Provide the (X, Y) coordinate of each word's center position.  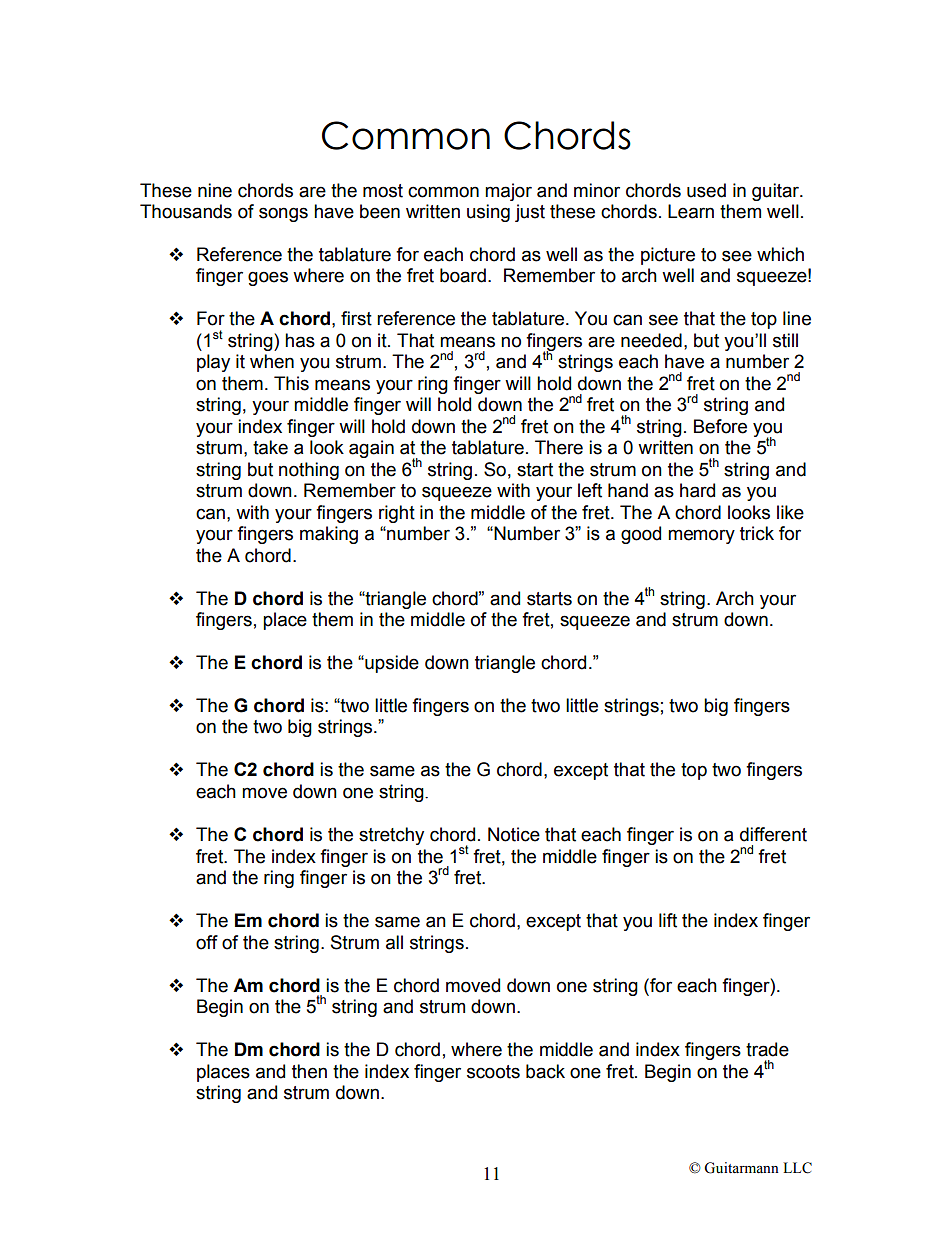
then (309, 1071)
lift (668, 920)
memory (701, 536)
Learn (691, 211)
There (559, 447)
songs (283, 214)
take (270, 447)
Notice (514, 834)
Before (720, 426)
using (488, 213)
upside (391, 664)
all (394, 942)
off (207, 942)
